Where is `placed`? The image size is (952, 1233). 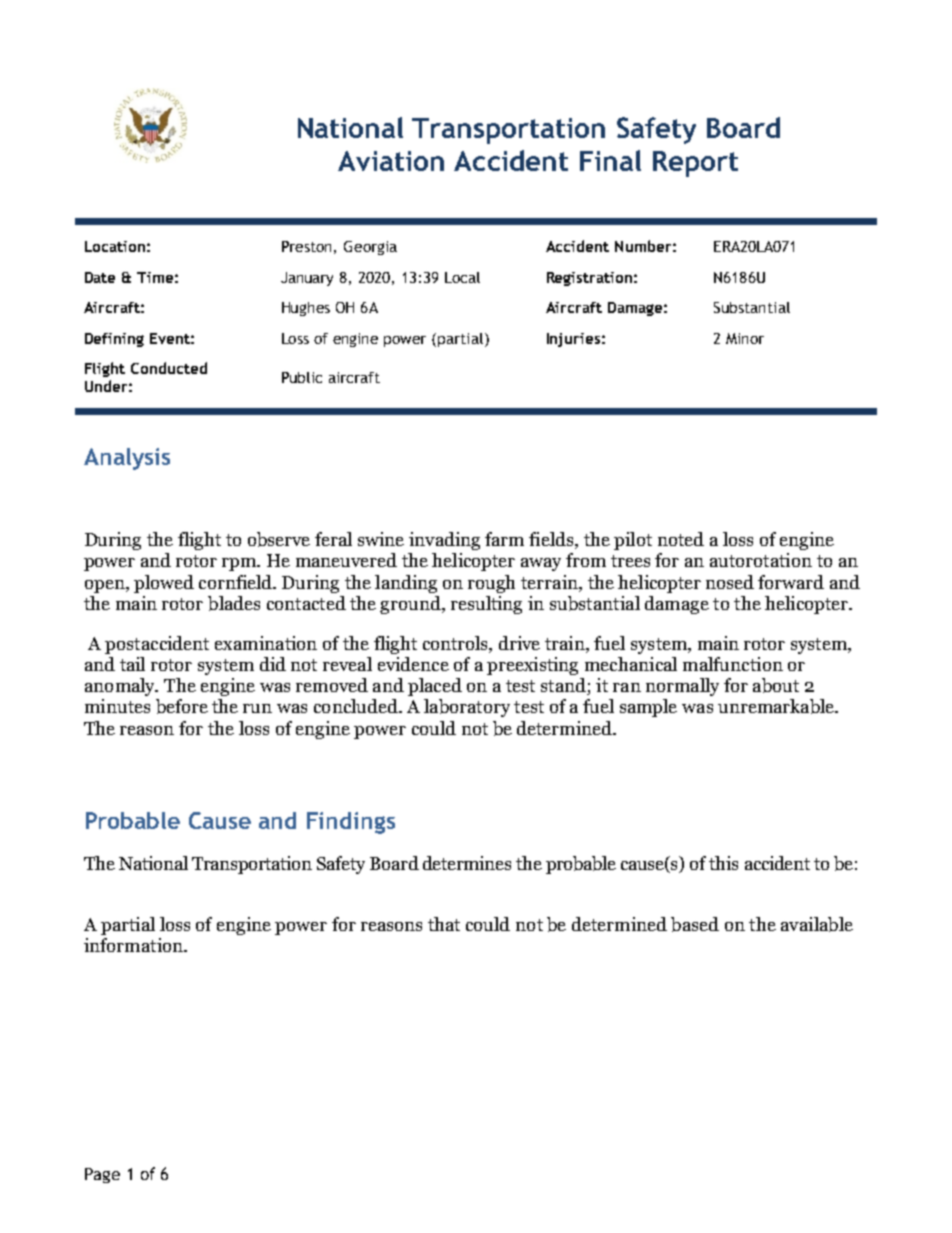
placed is located at coordinates (435, 687).
